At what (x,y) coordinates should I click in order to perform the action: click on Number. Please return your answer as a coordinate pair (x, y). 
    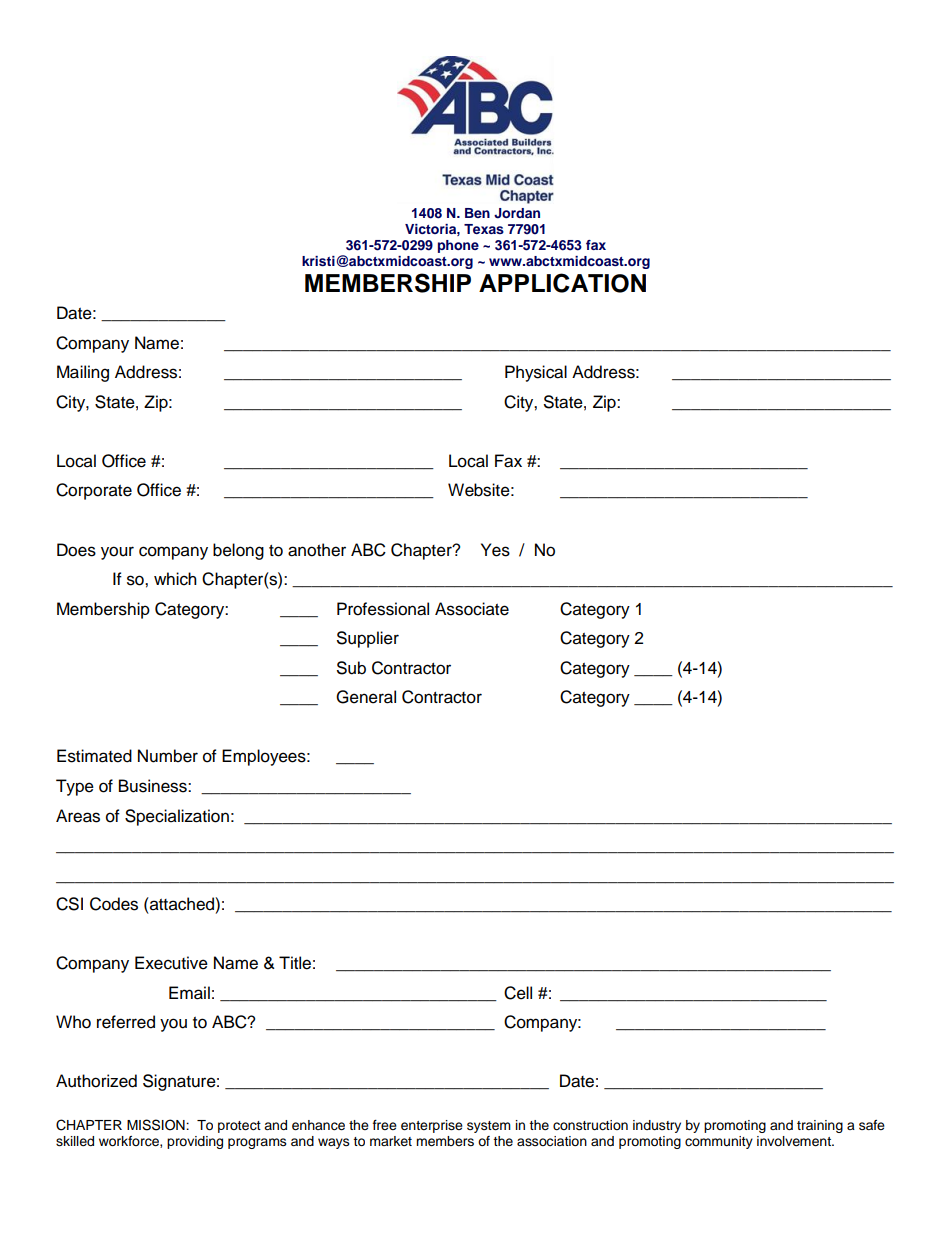
    Looking at the image, I should click on (168, 756).
